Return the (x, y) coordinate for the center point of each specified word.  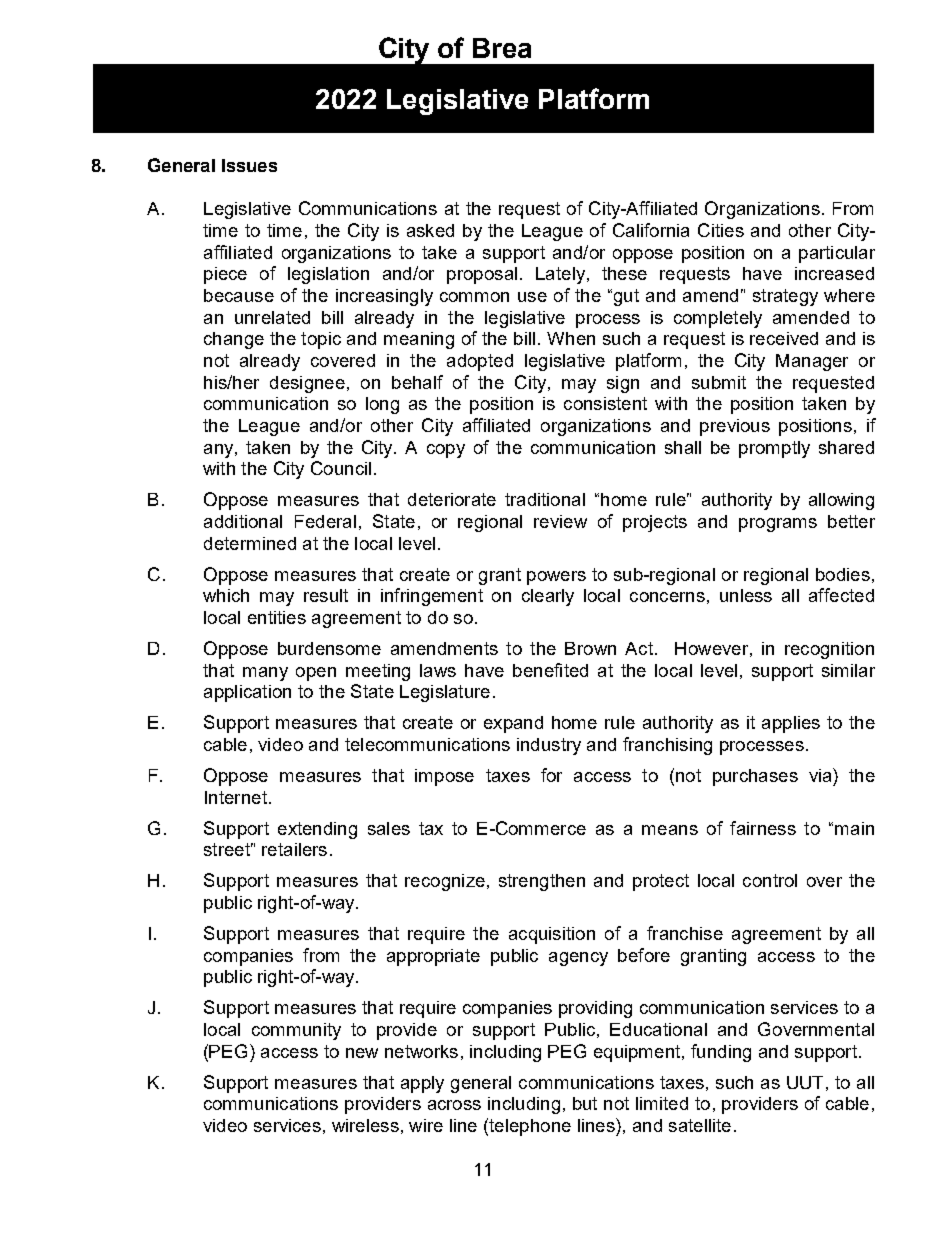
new (362, 1053)
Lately (560, 275)
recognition (829, 650)
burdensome (329, 648)
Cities (721, 230)
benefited (550, 670)
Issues (249, 165)
